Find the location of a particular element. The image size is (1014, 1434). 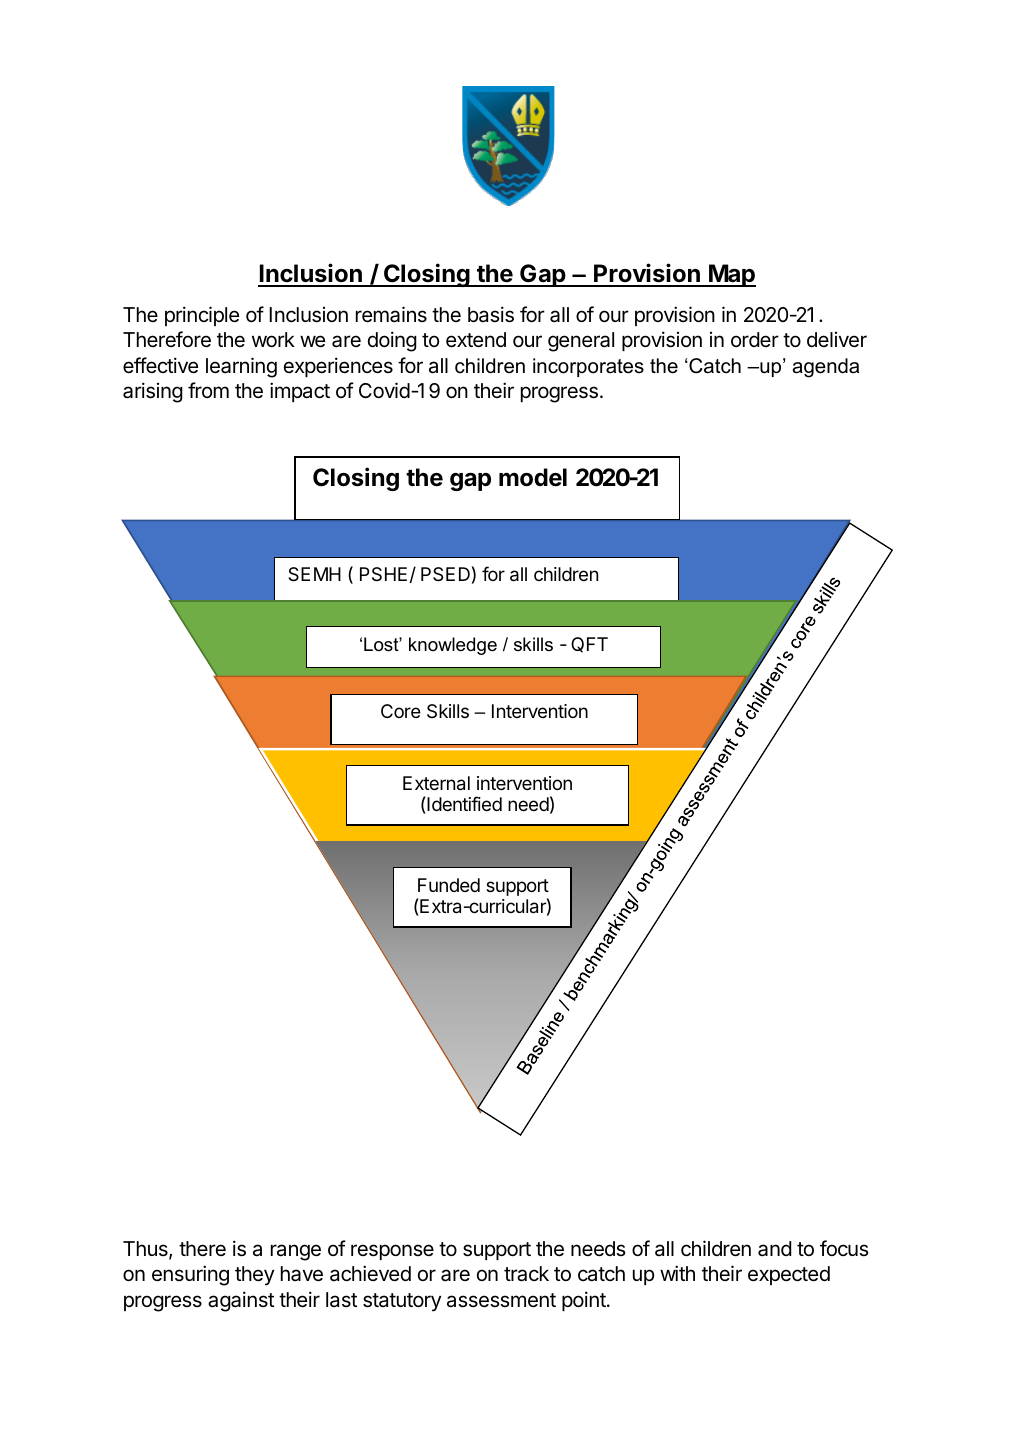

PSHE is located at coordinates (383, 574).
